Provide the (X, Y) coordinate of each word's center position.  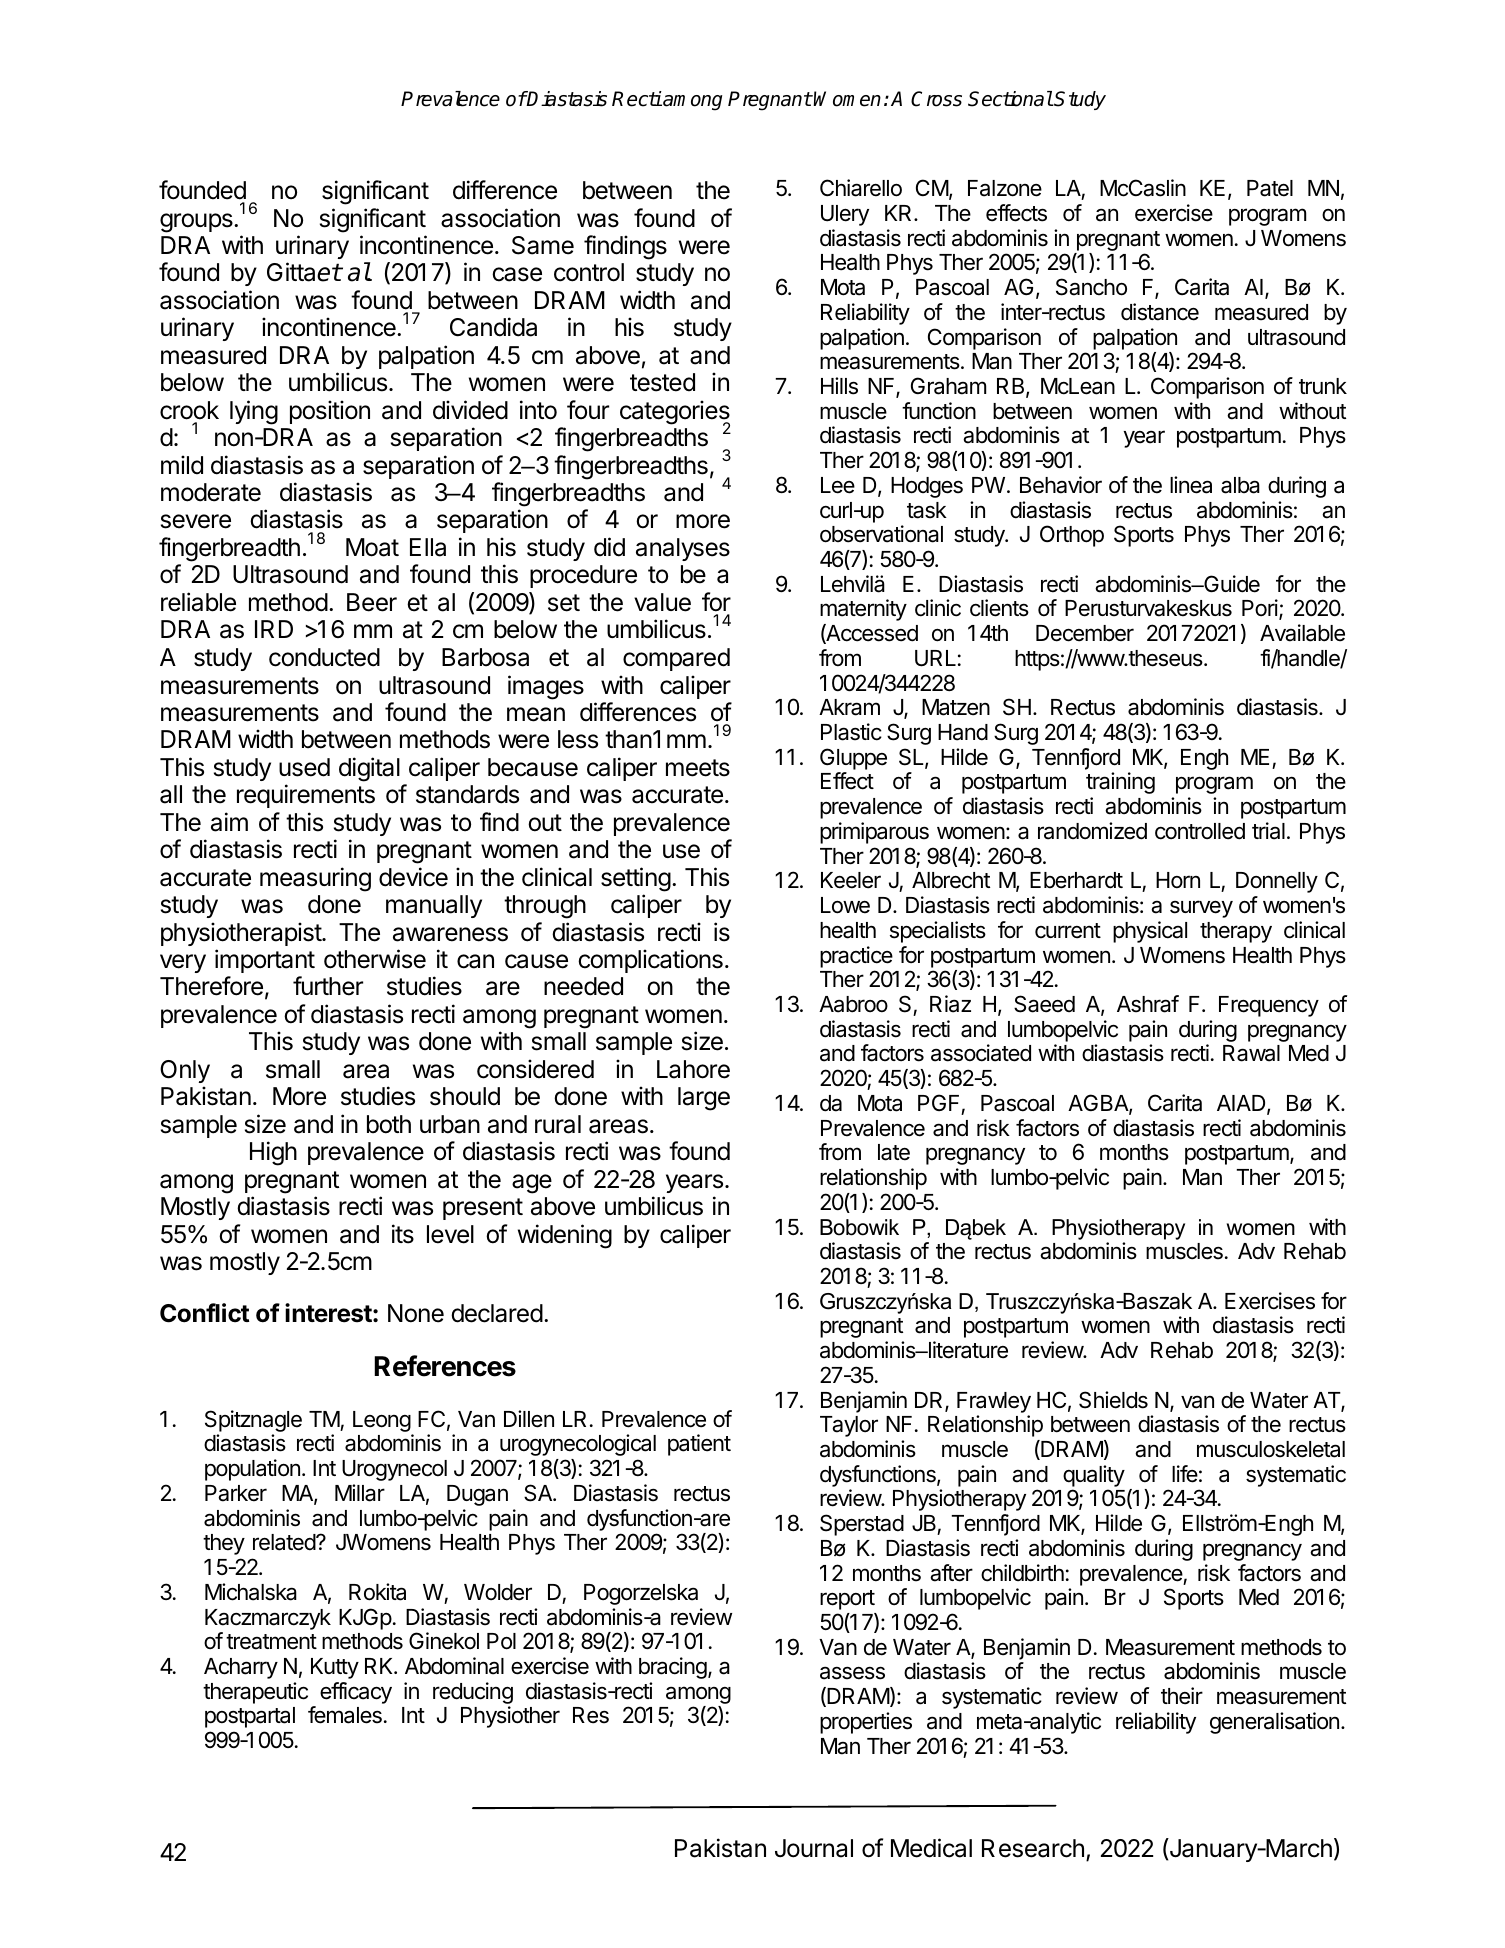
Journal (814, 1848)
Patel (1270, 188)
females (345, 1715)
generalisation (1274, 1723)
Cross (936, 99)
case (517, 274)
